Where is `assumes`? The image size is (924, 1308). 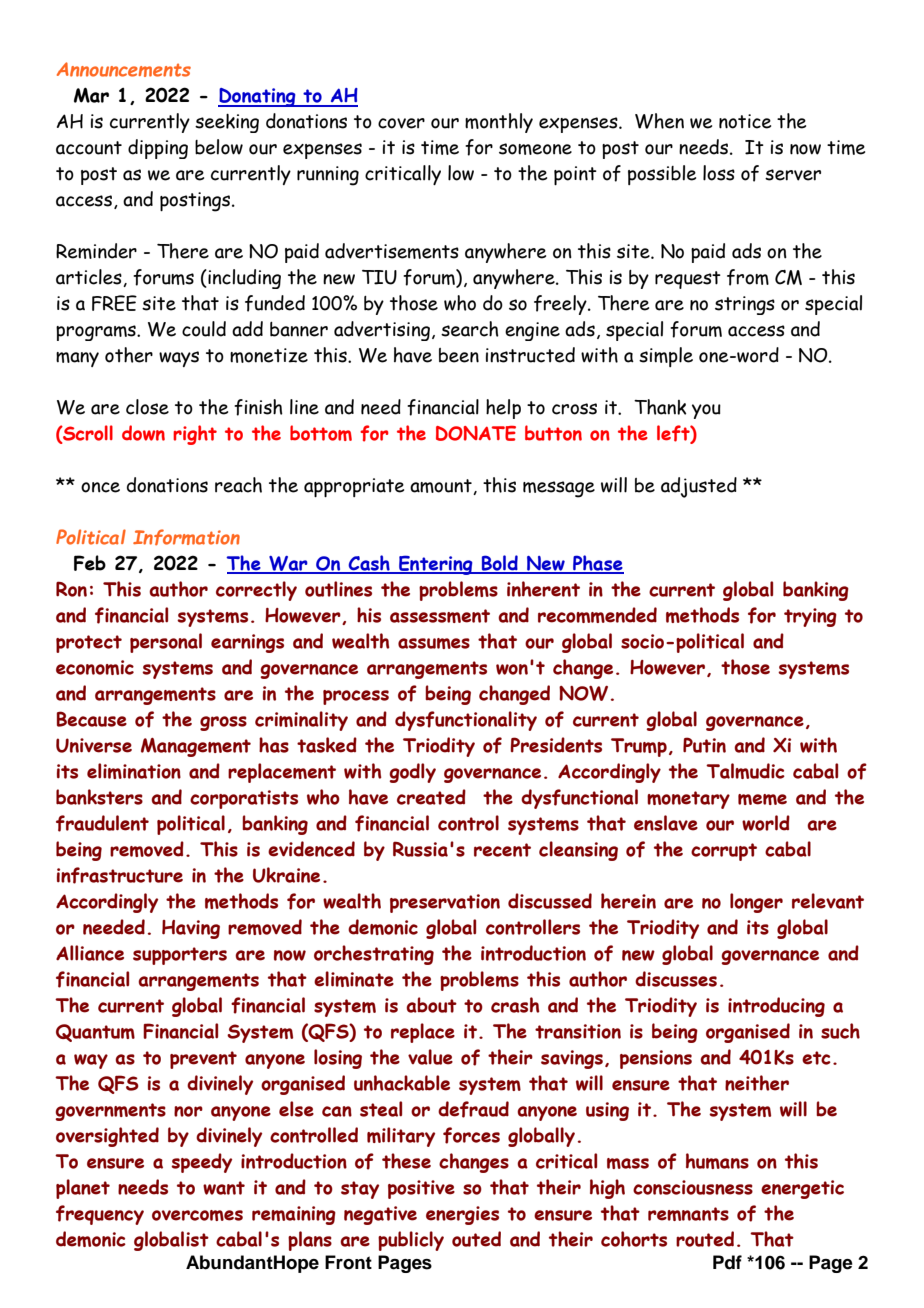
assumes is located at coordinates (434, 643).
